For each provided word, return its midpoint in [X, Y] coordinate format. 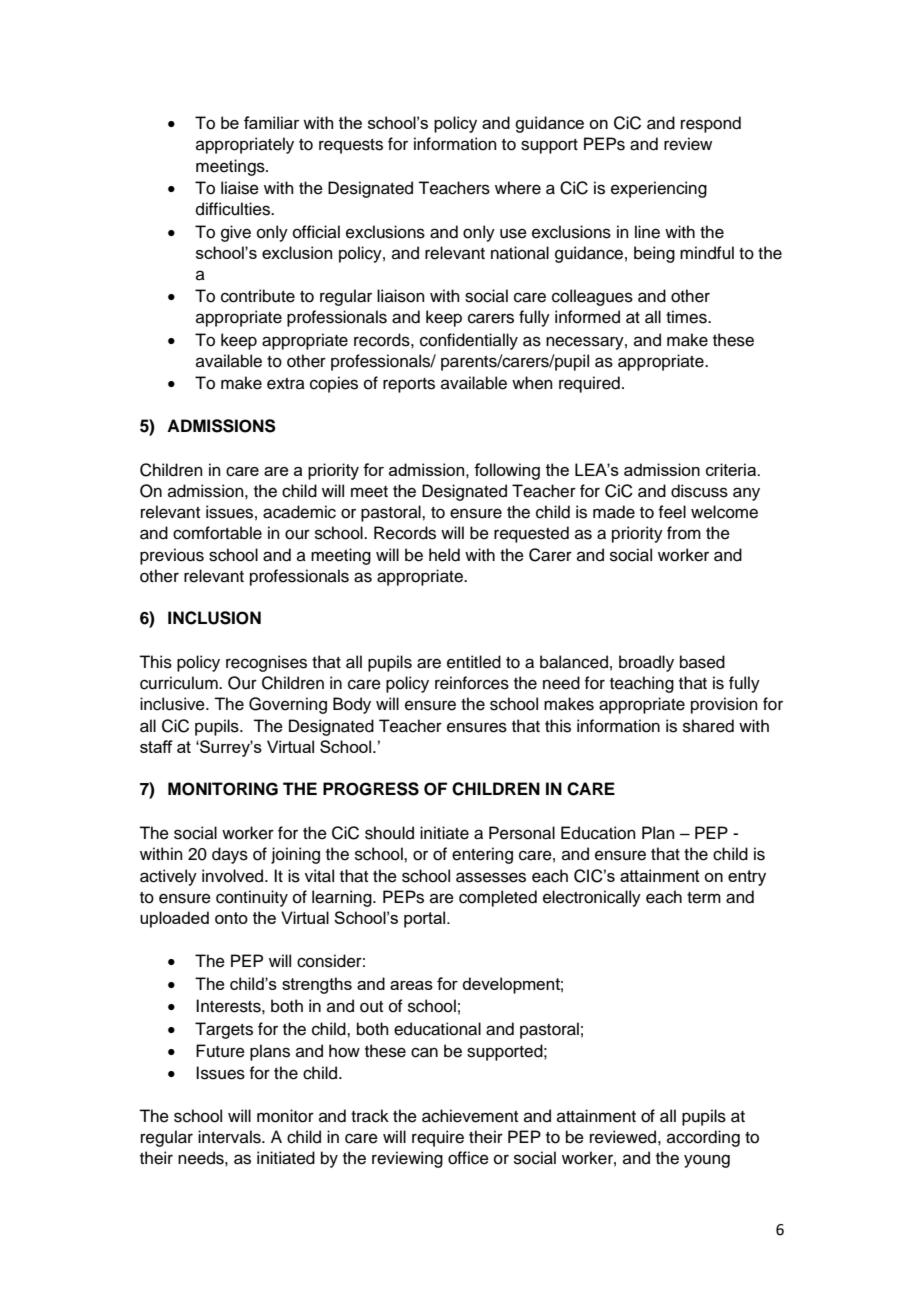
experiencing [659, 189]
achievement [470, 1116]
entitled [474, 662]
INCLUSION [214, 618]
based [702, 662]
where [518, 188]
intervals [230, 1137]
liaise [240, 188]
